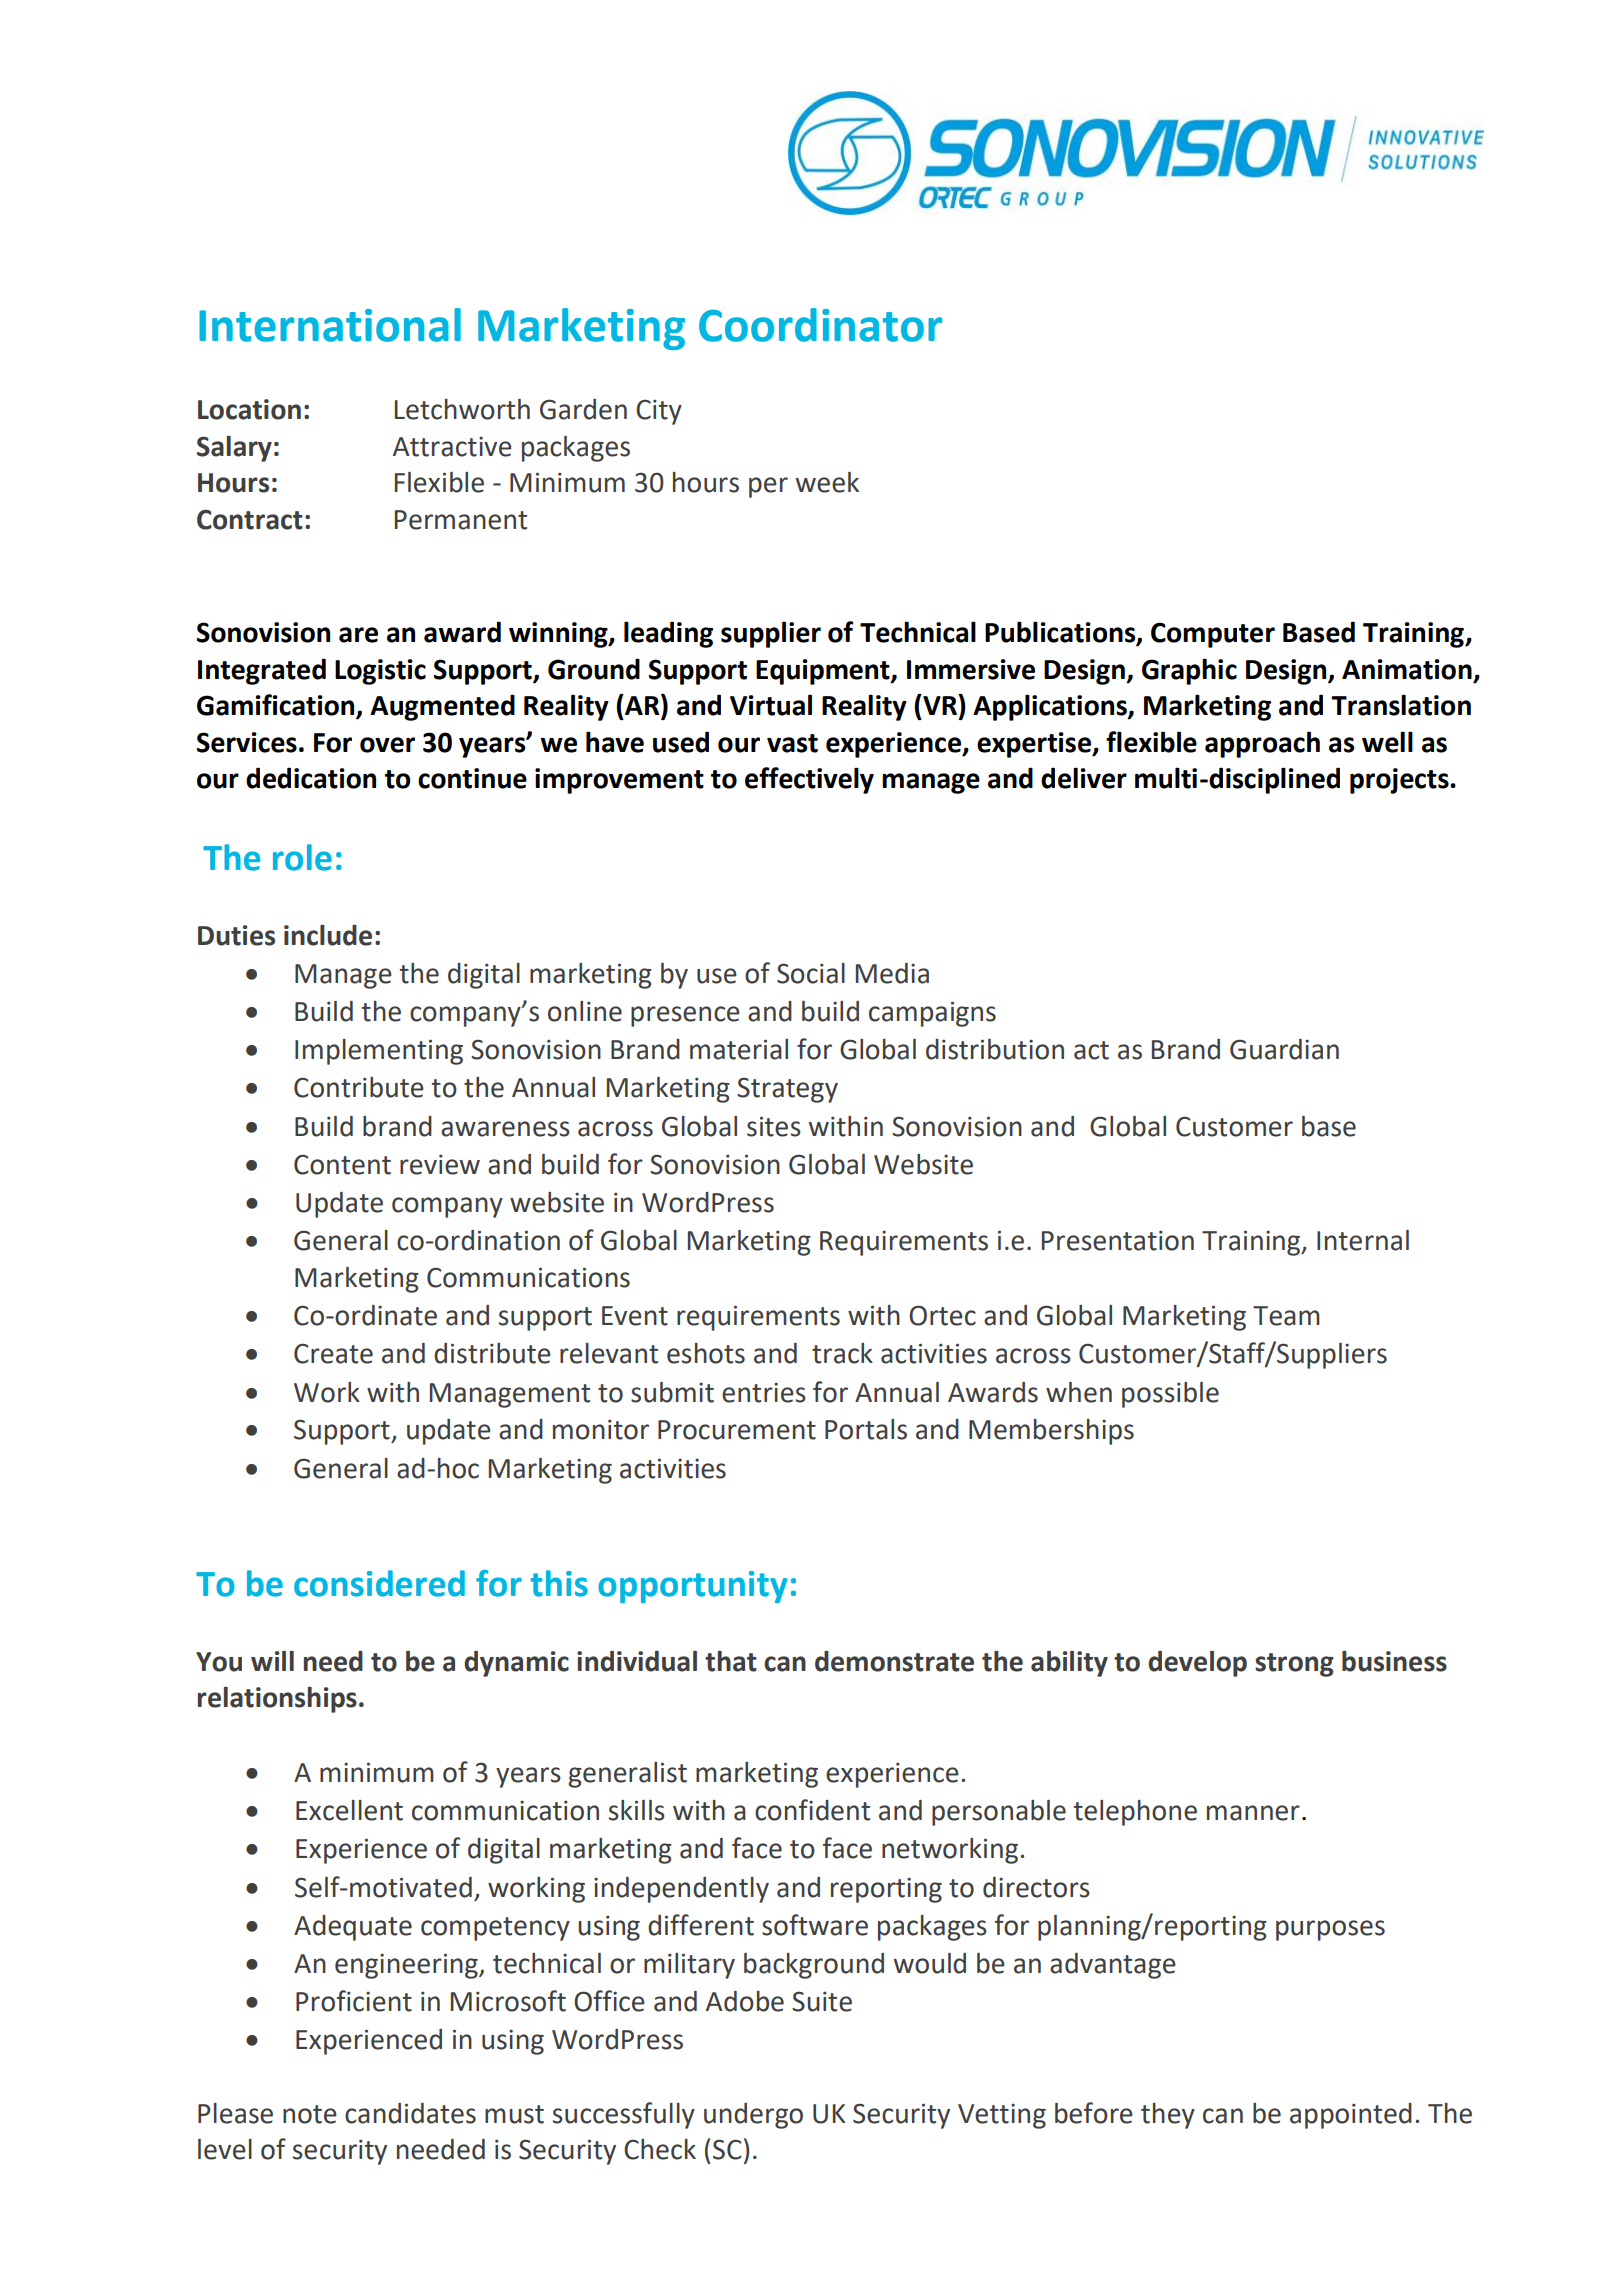  Describe the element at coordinates (330, 325) in the image. I see `International` at that location.
